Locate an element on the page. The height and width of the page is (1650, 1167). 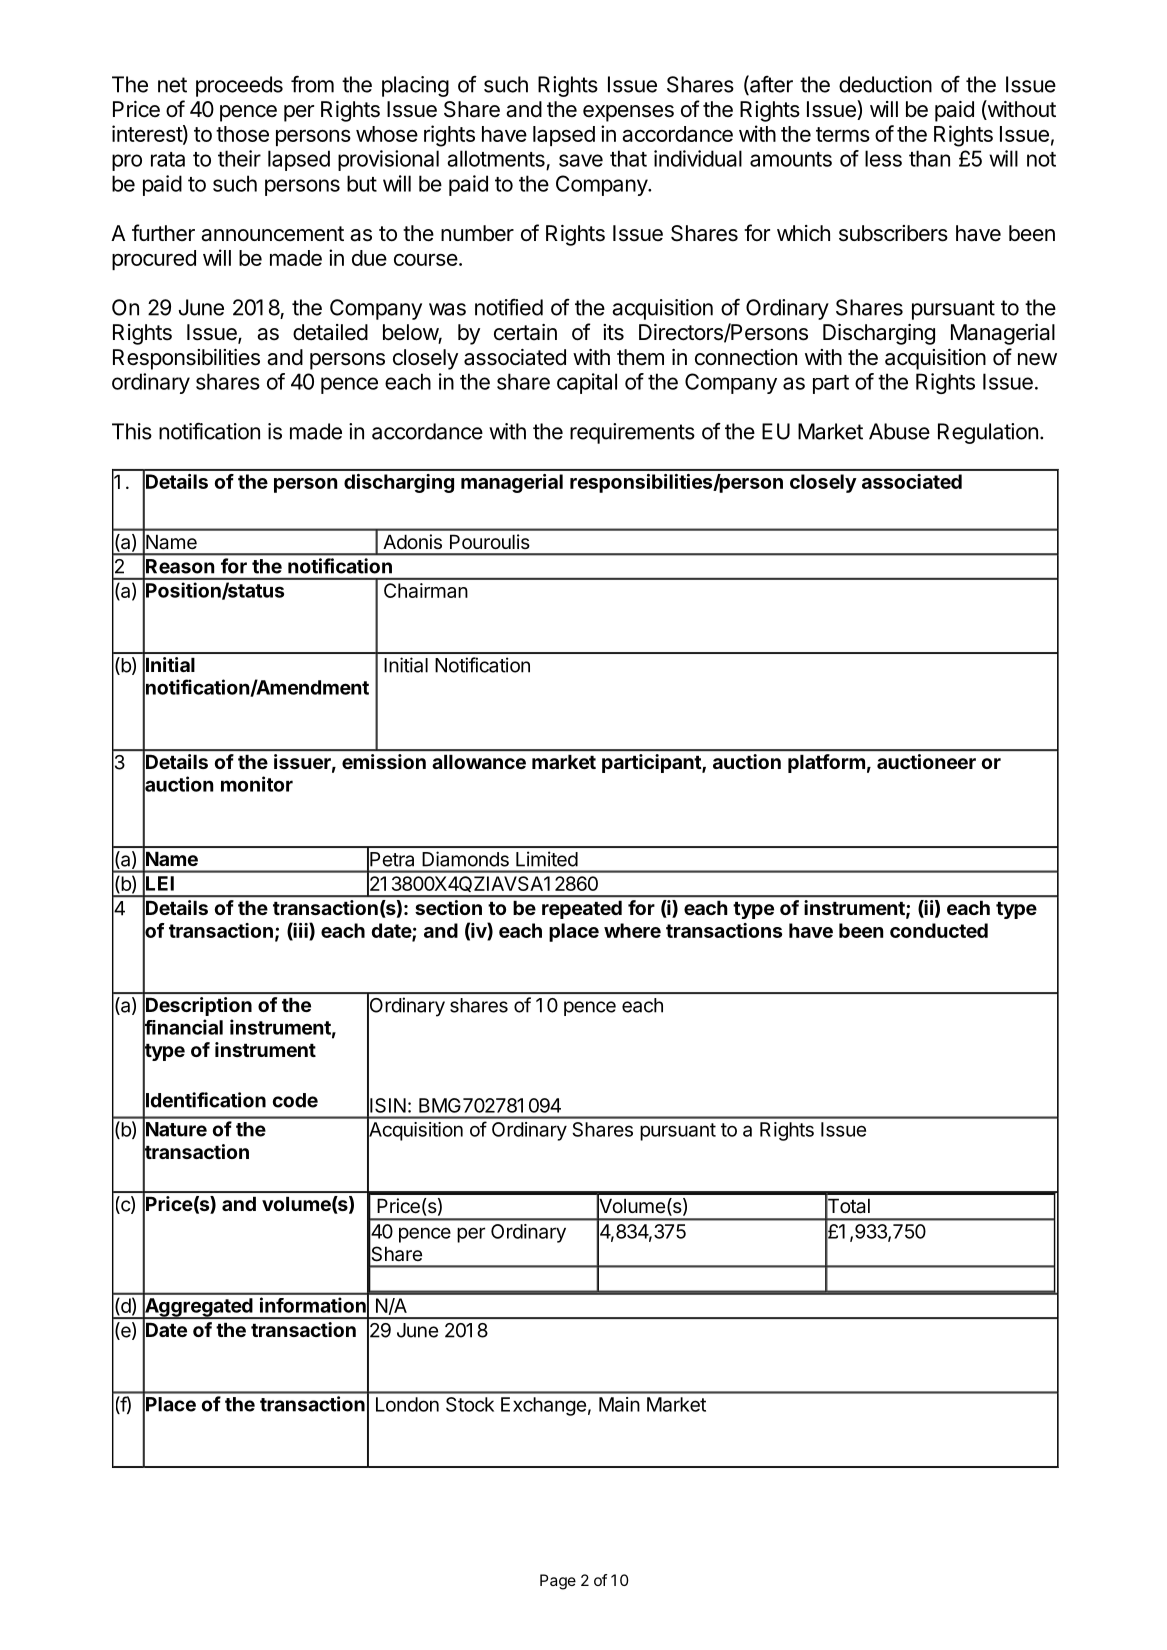
save is located at coordinates (581, 160).
